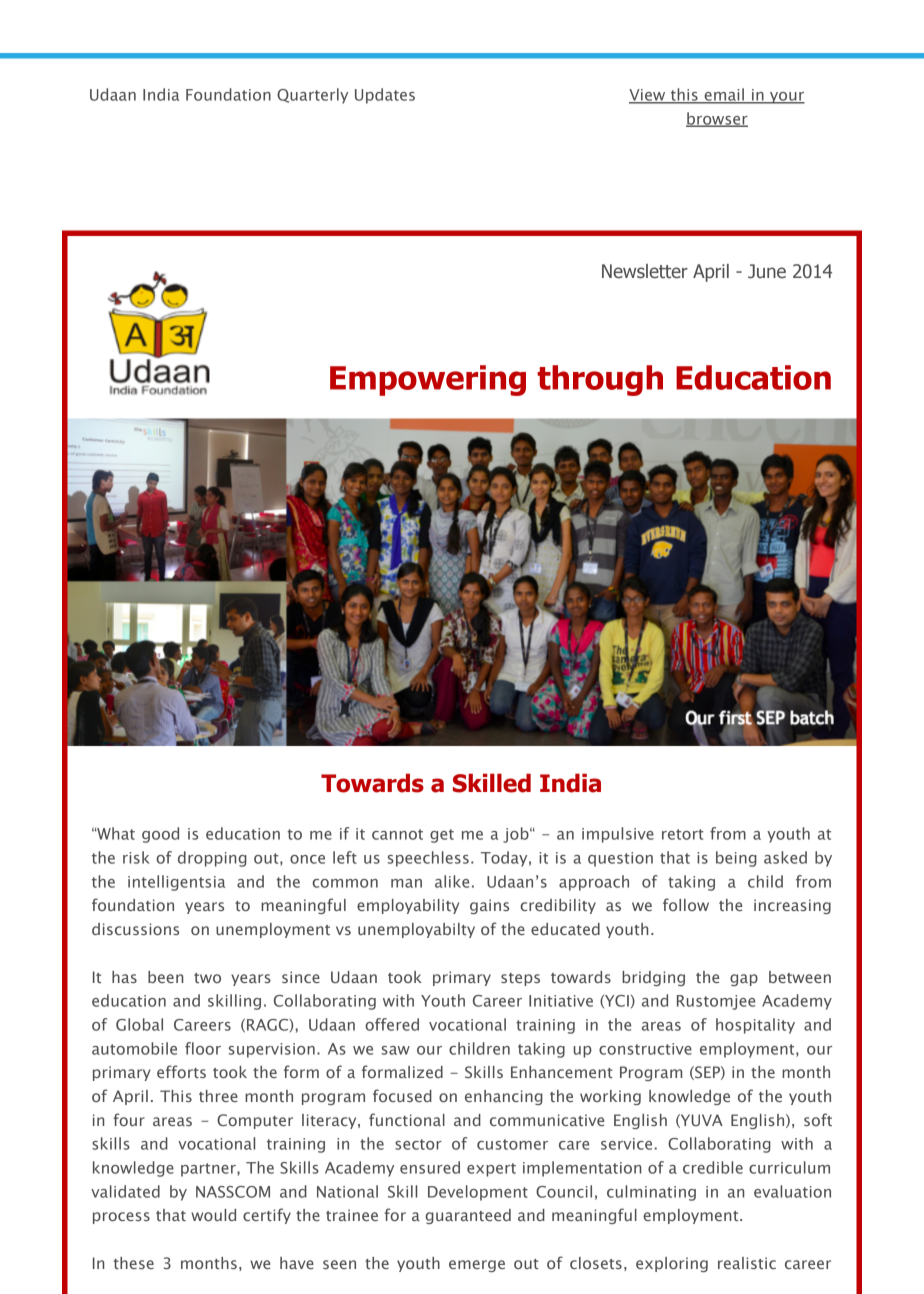 This screenshot has height=1294, width=924. I want to click on guaranteed, so click(468, 1216).
